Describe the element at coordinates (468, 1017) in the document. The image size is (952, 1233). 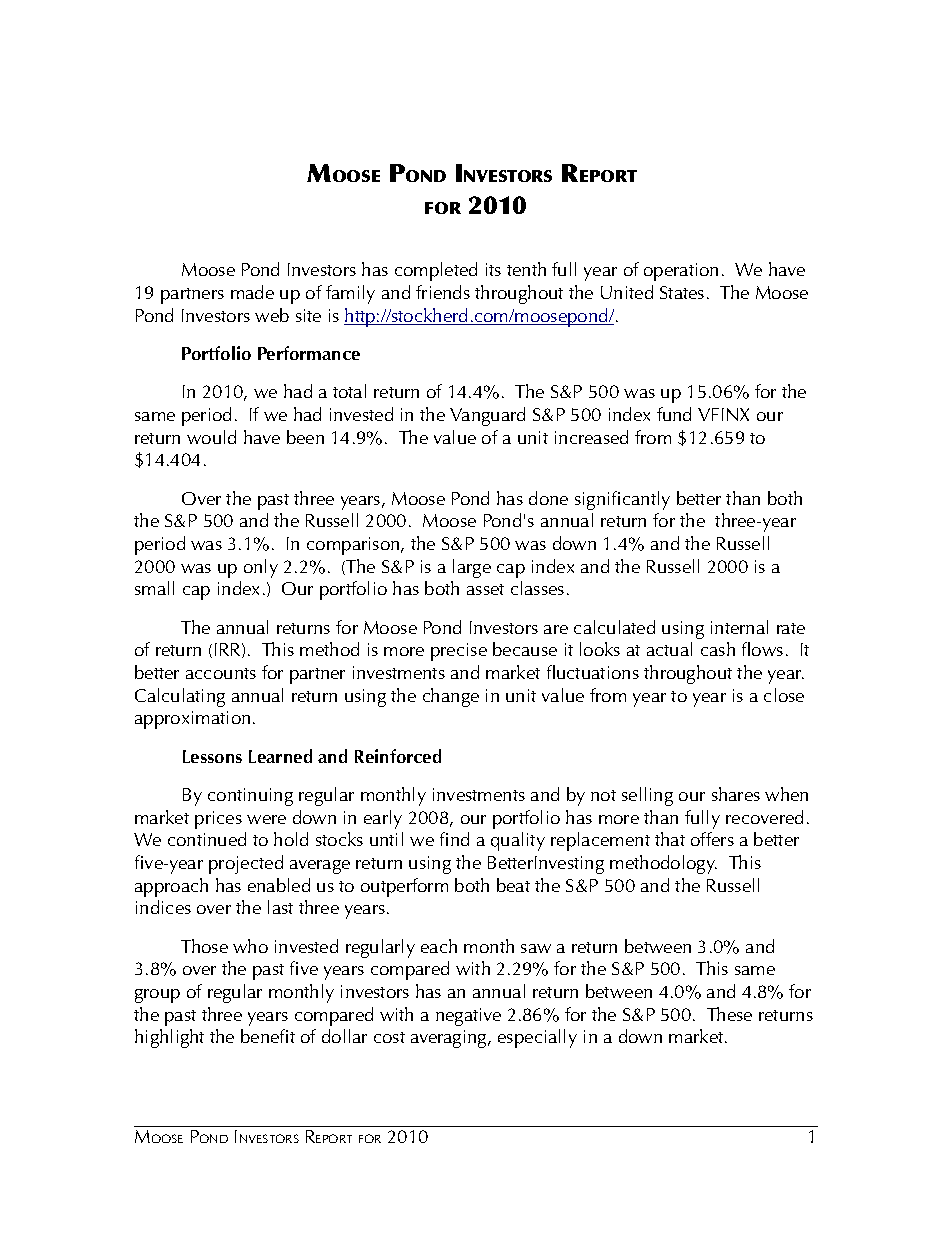
I see `negative` at that location.
